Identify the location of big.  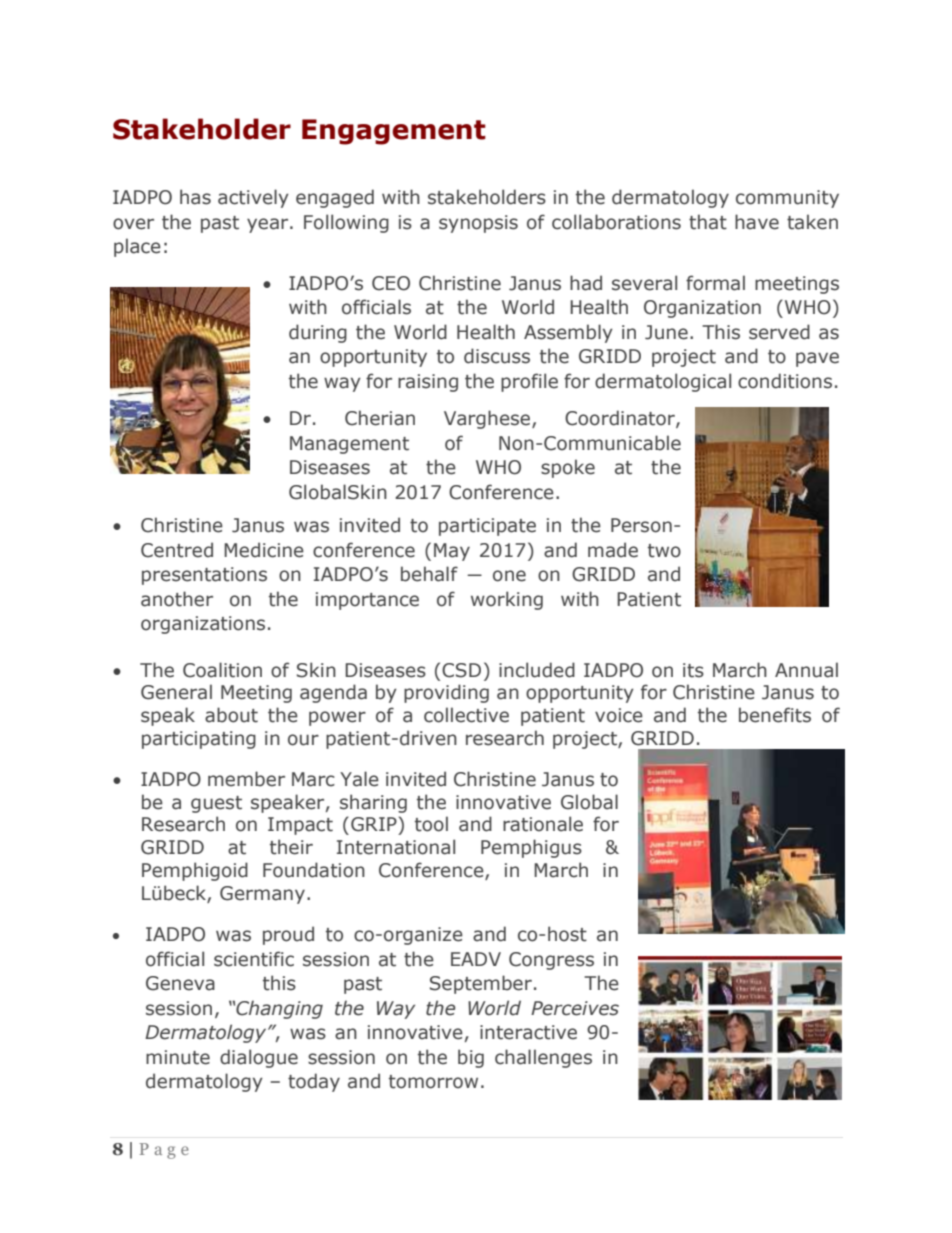
(471, 1058).
